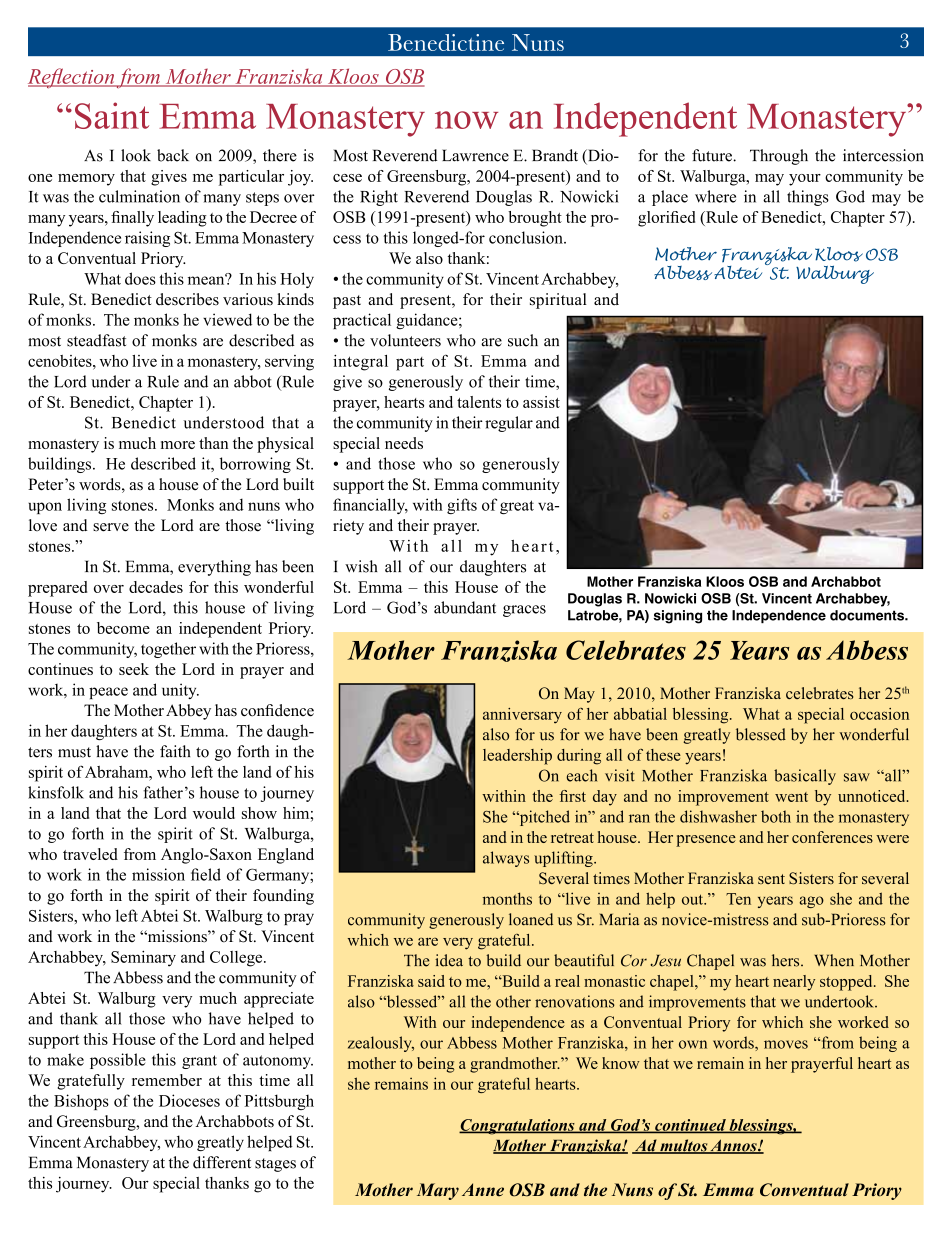 Image resolution: width=952 pixels, height=1233 pixels. Describe the element at coordinates (779, 157) in the screenshot. I see `Through` at that location.
